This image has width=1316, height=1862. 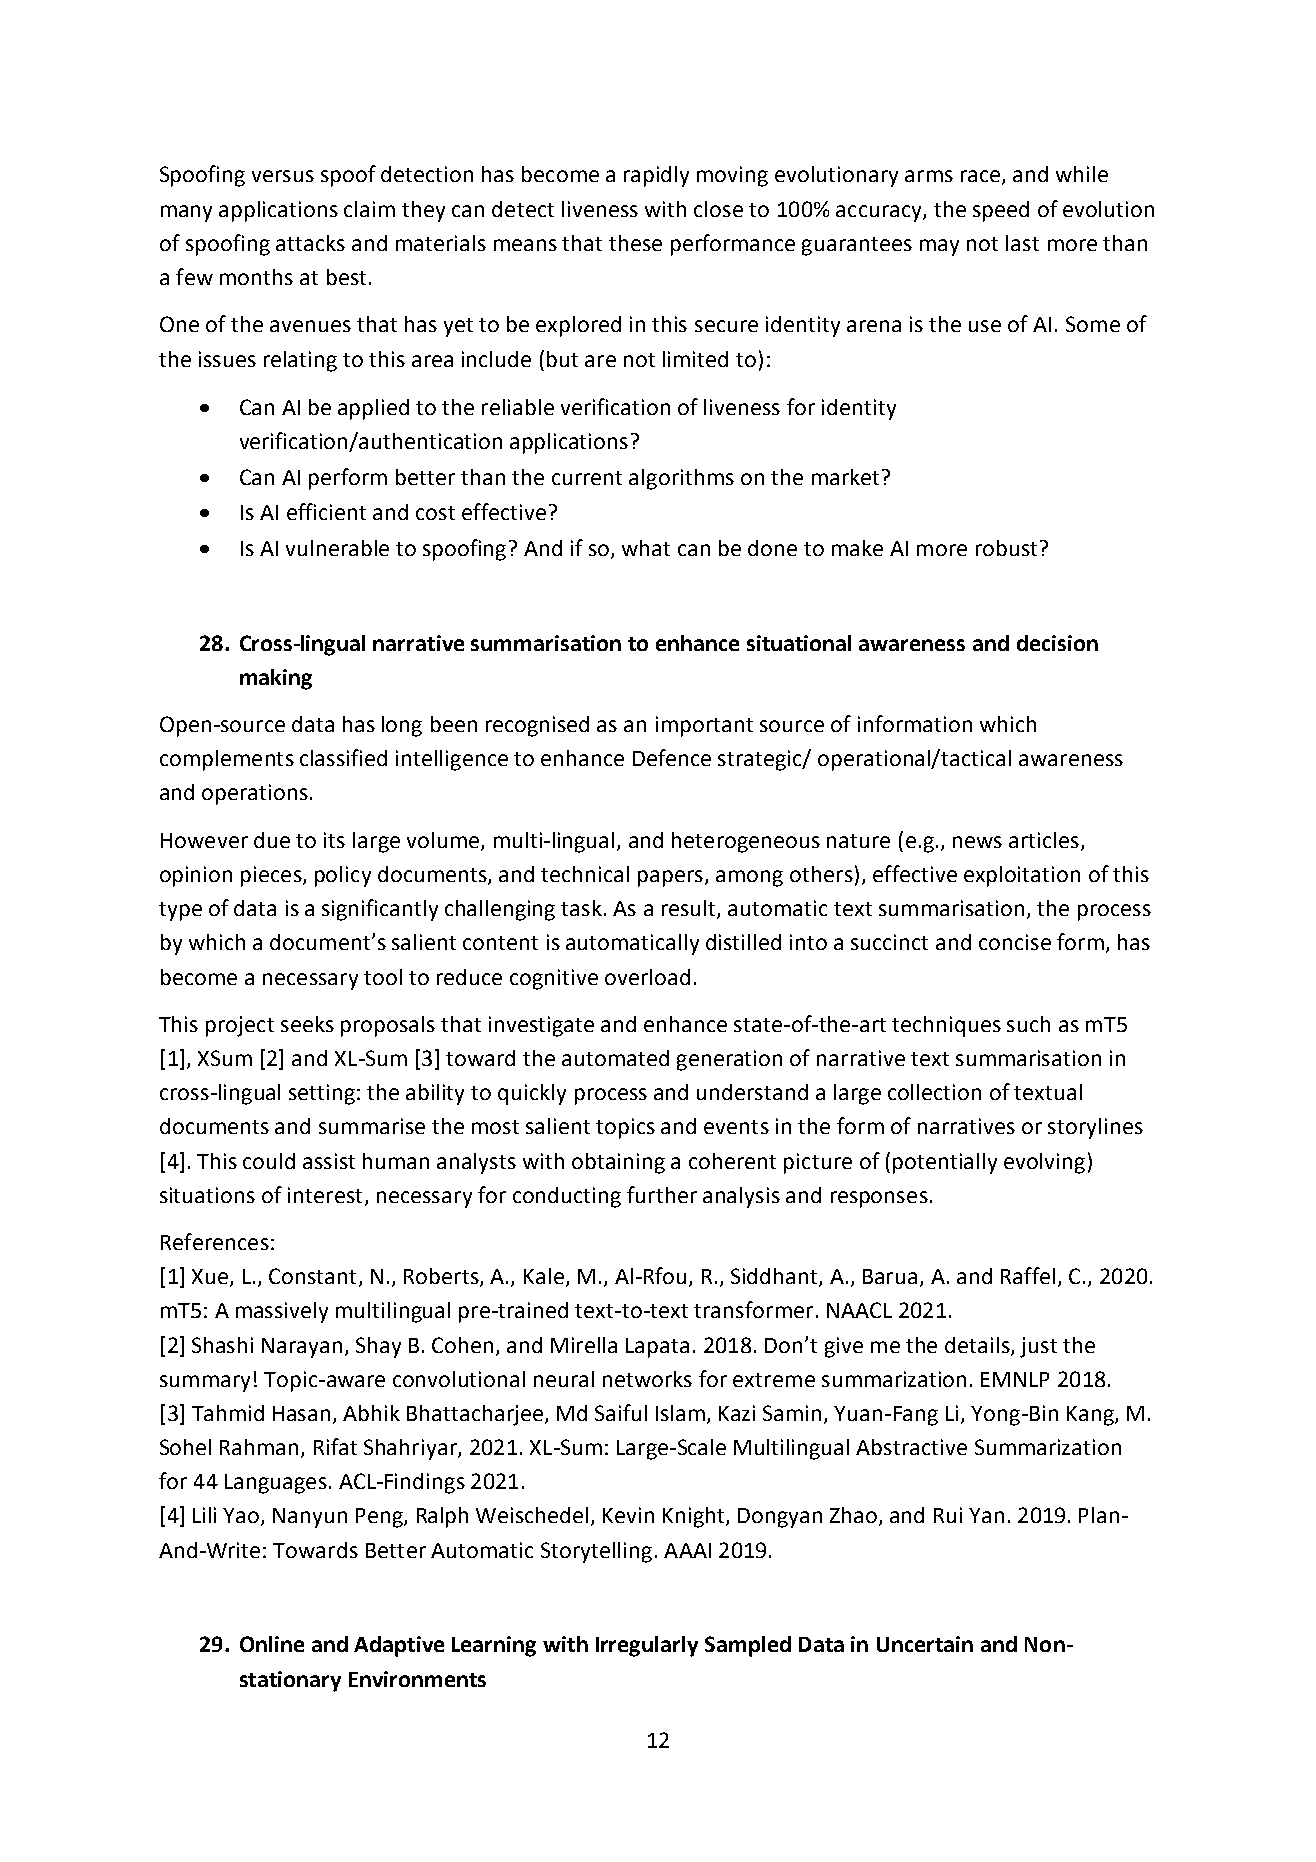 I want to click on what, so click(x=646, y=548).
